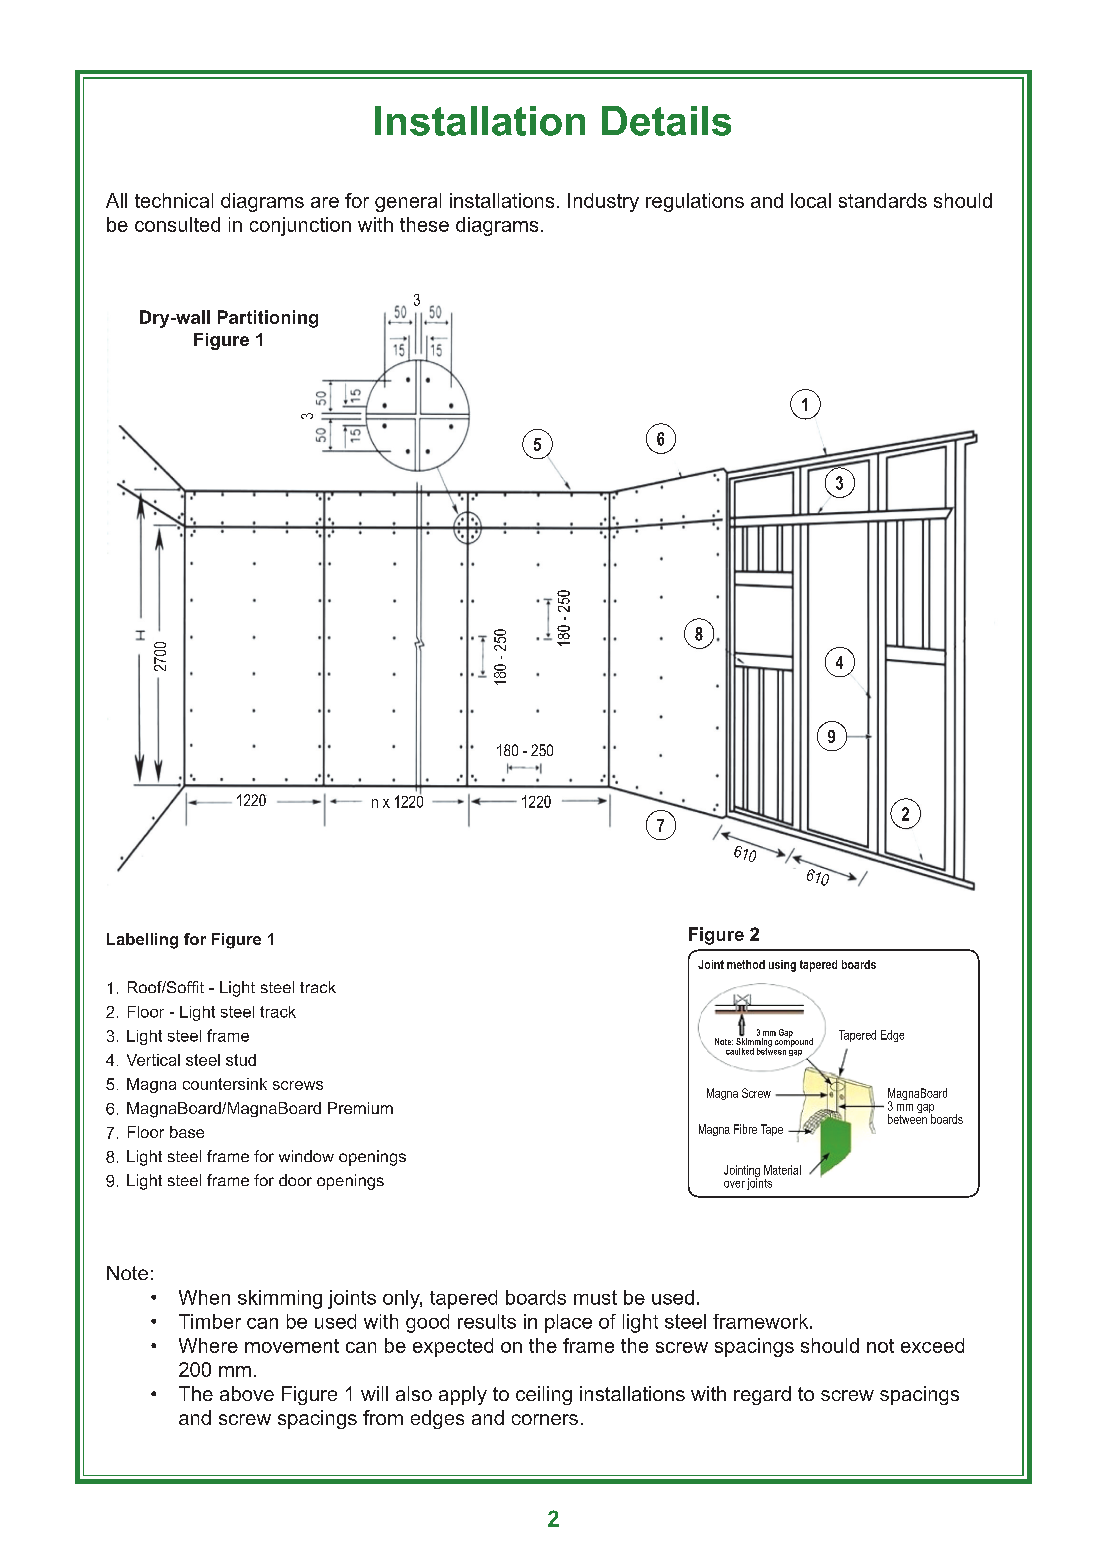 This image has width=1105, height=1563. I want to click on technical, so click(174, 200).
